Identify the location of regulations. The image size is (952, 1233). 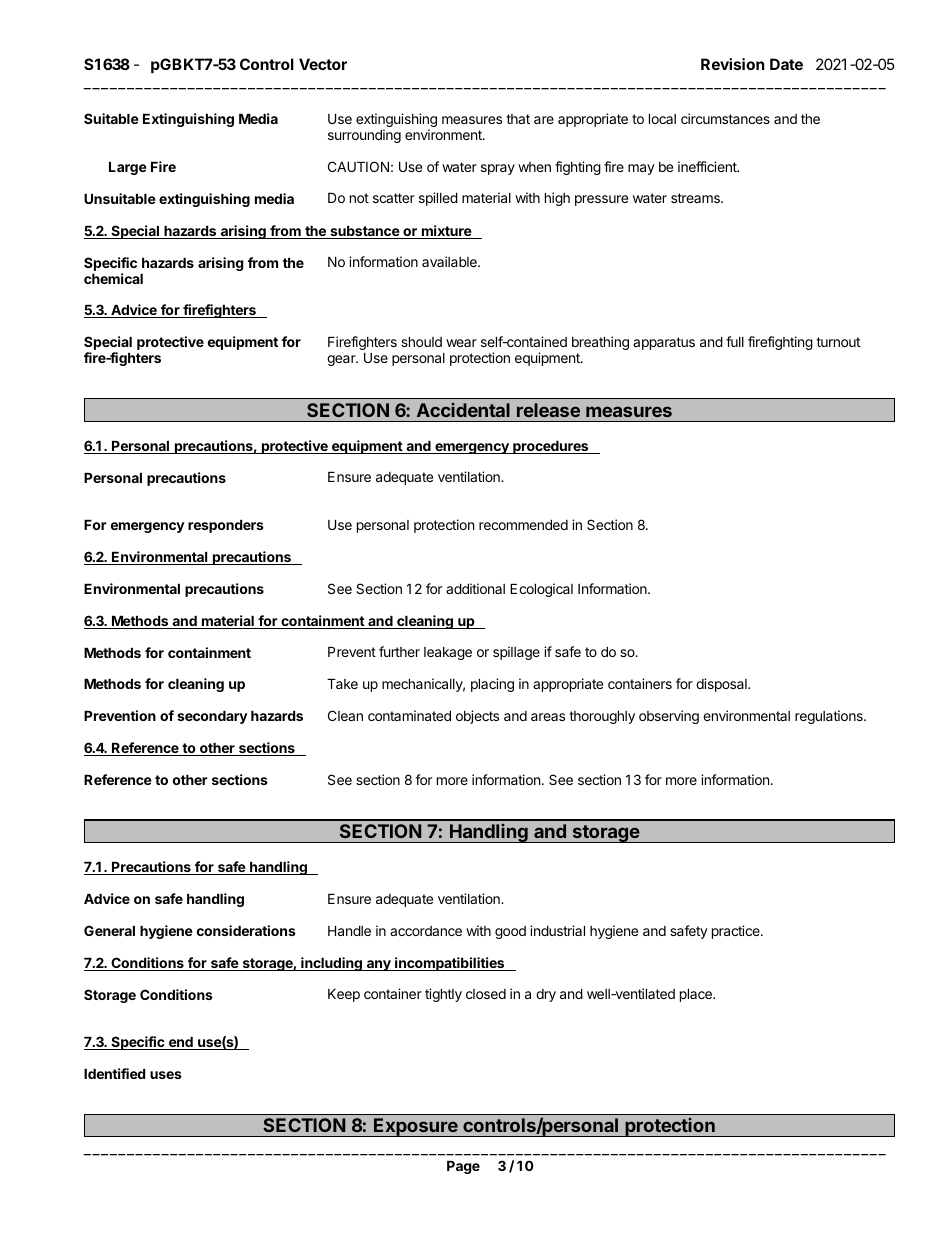
(830, 717).
